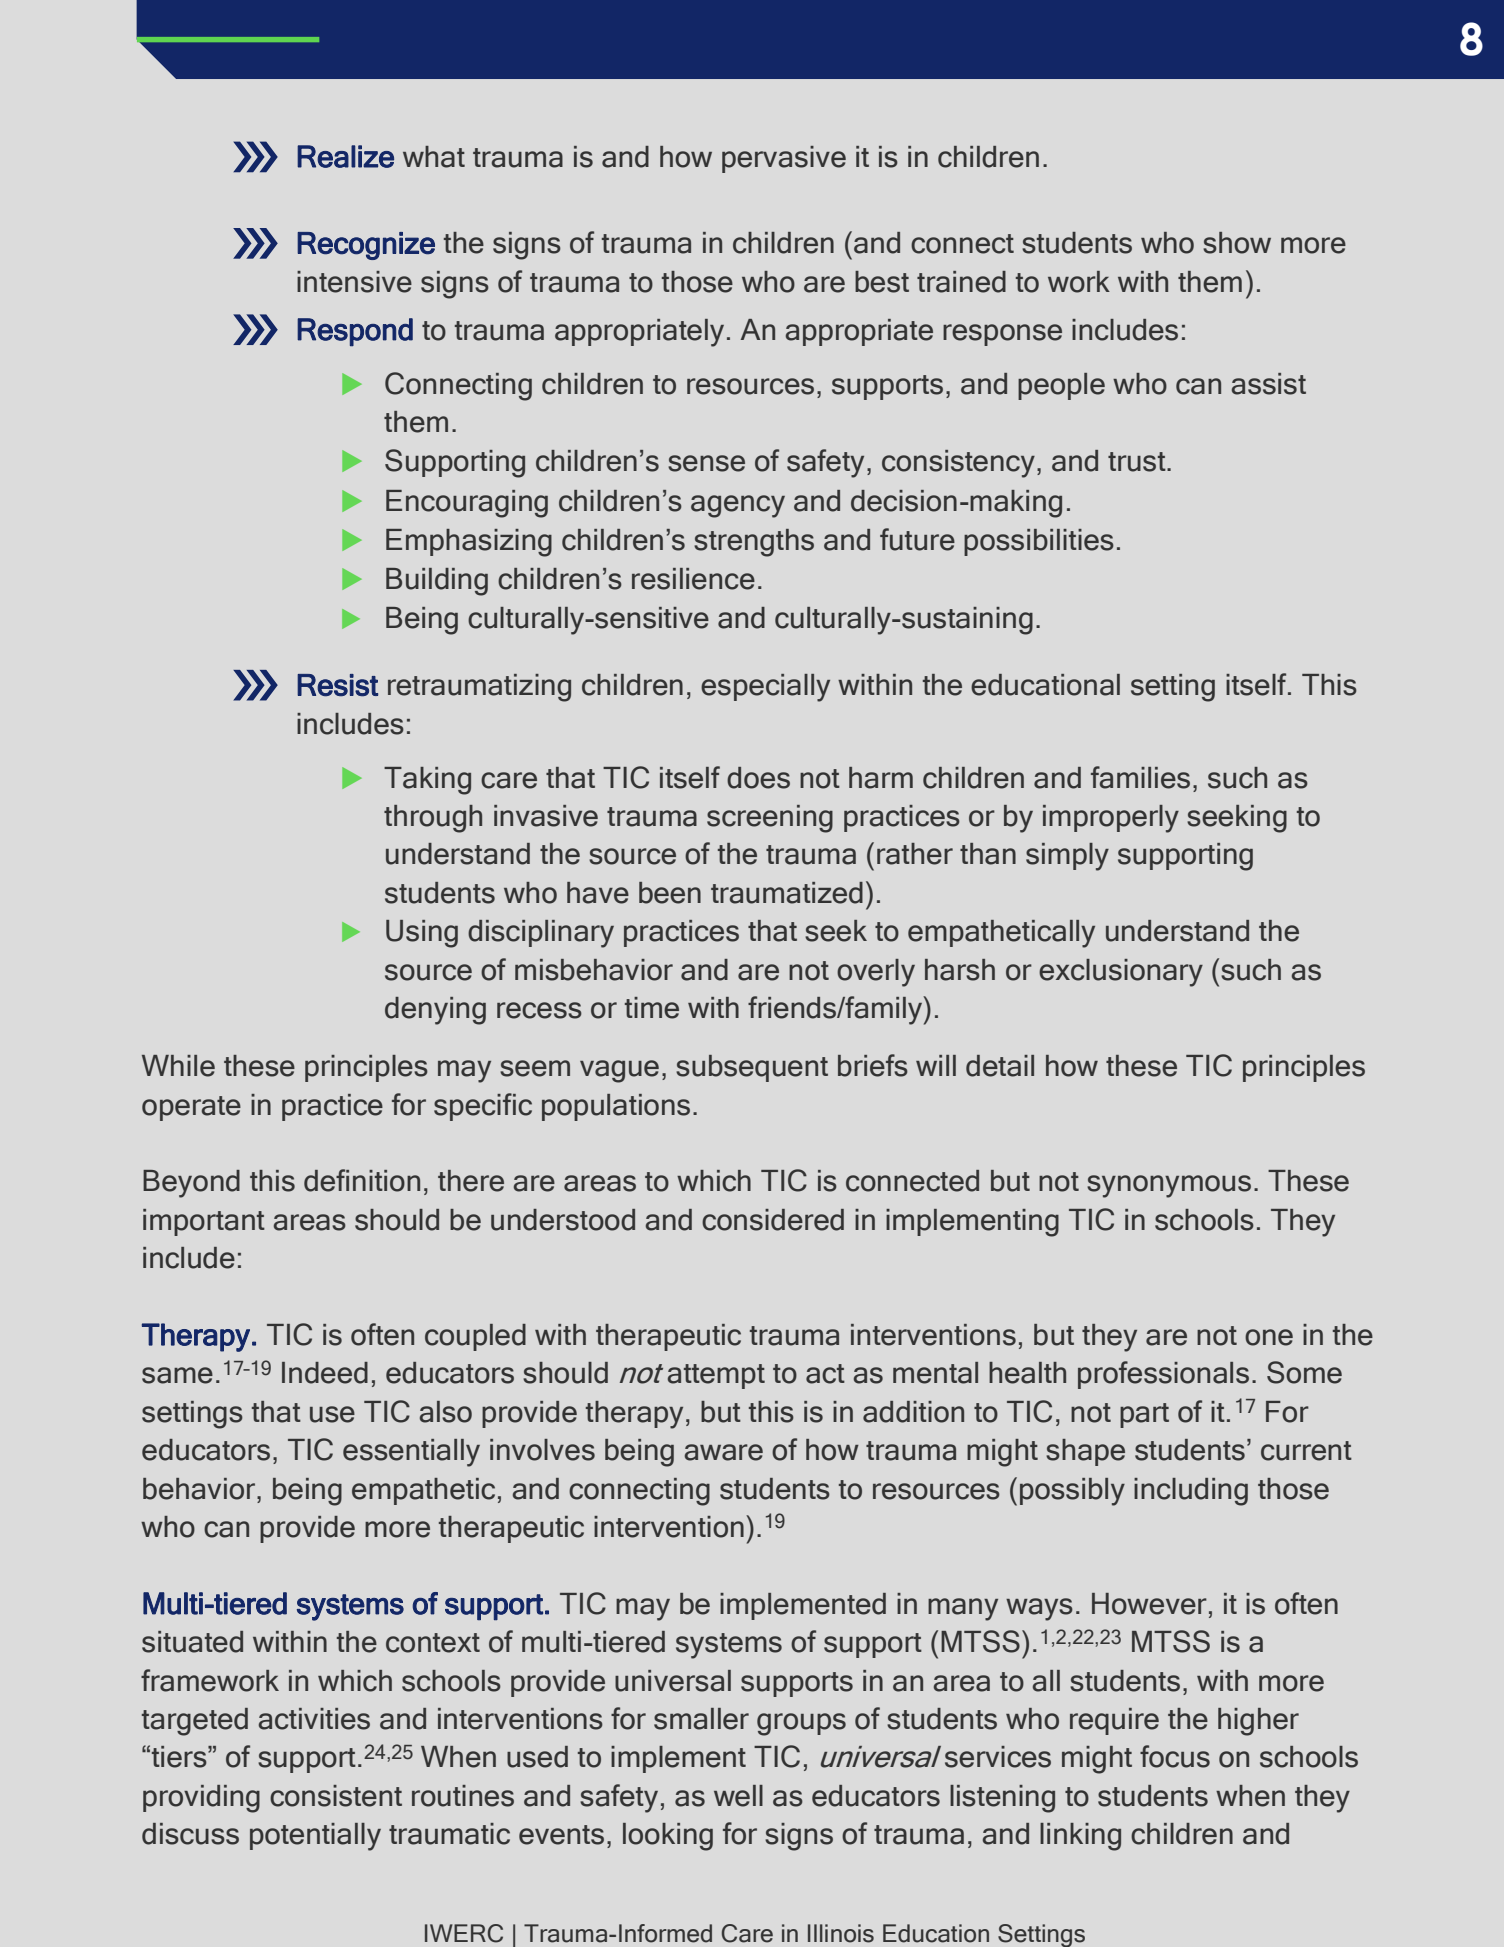  What do you see at coordinates (1121, 973) in the screenshot?
I see `exclusionary` at bounding box center [1121, 973].
